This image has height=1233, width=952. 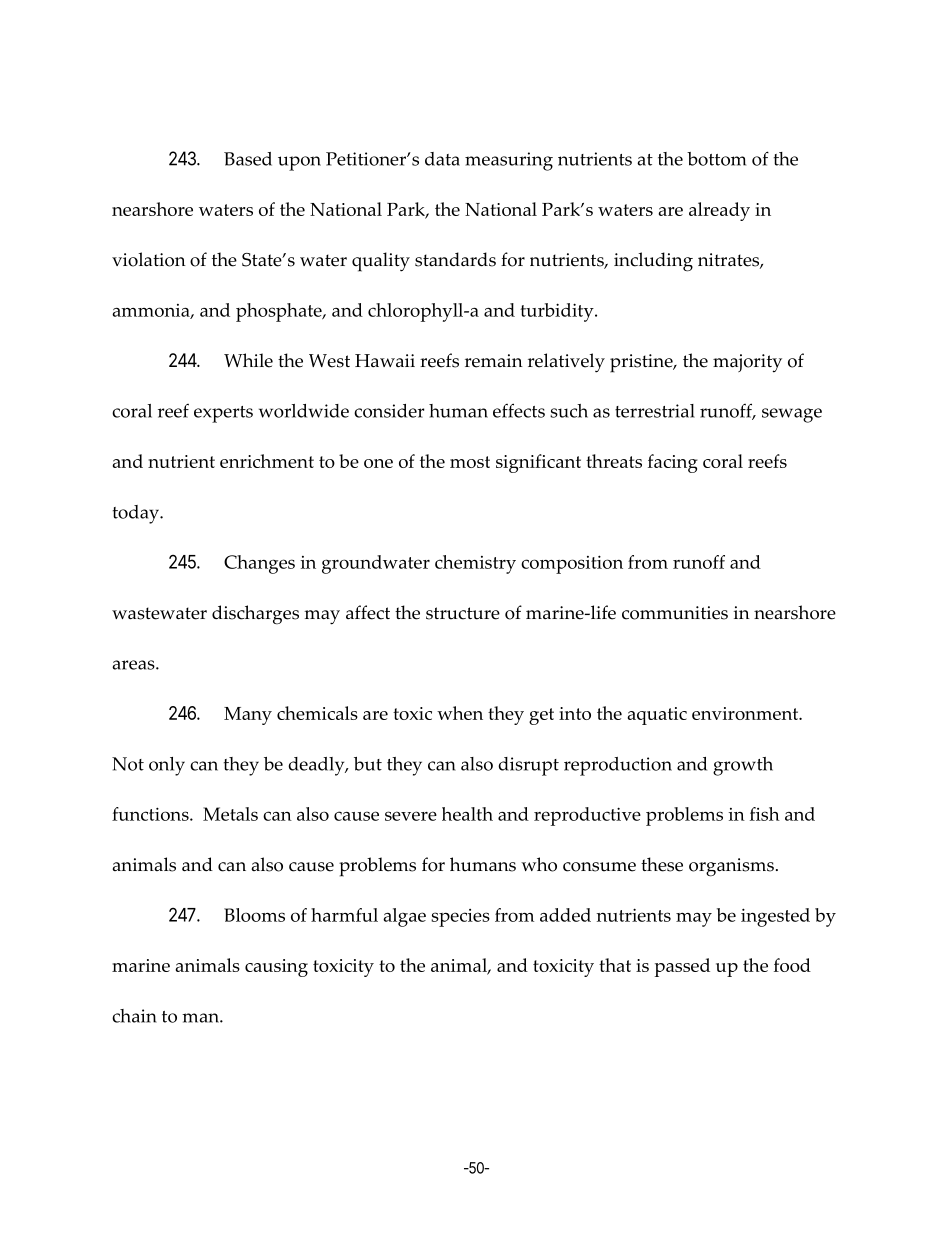 I want to click on health, so click(x=467, y=814).
